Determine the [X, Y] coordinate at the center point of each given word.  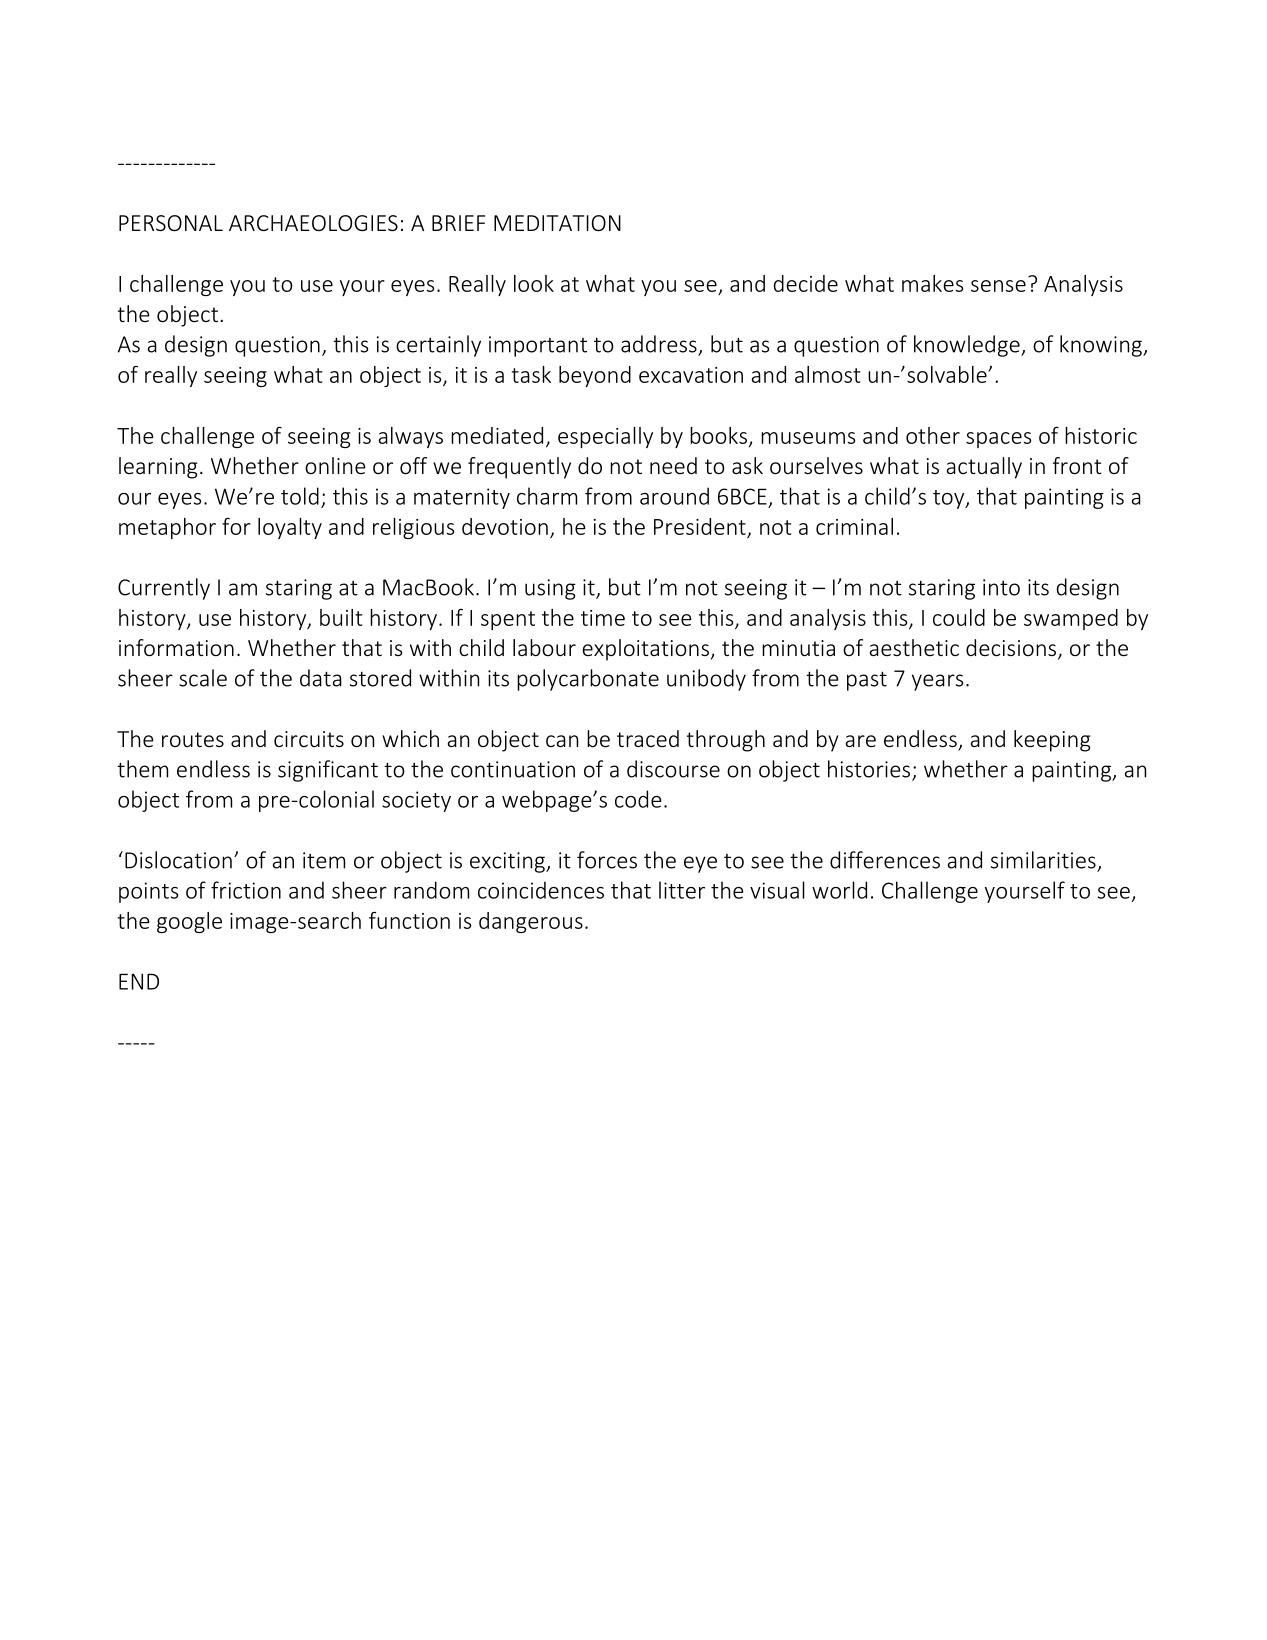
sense [998, 286]
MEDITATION [557, 223]
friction [246, 890]
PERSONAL [171, 223]
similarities [1043, 860]
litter [682, 890]
